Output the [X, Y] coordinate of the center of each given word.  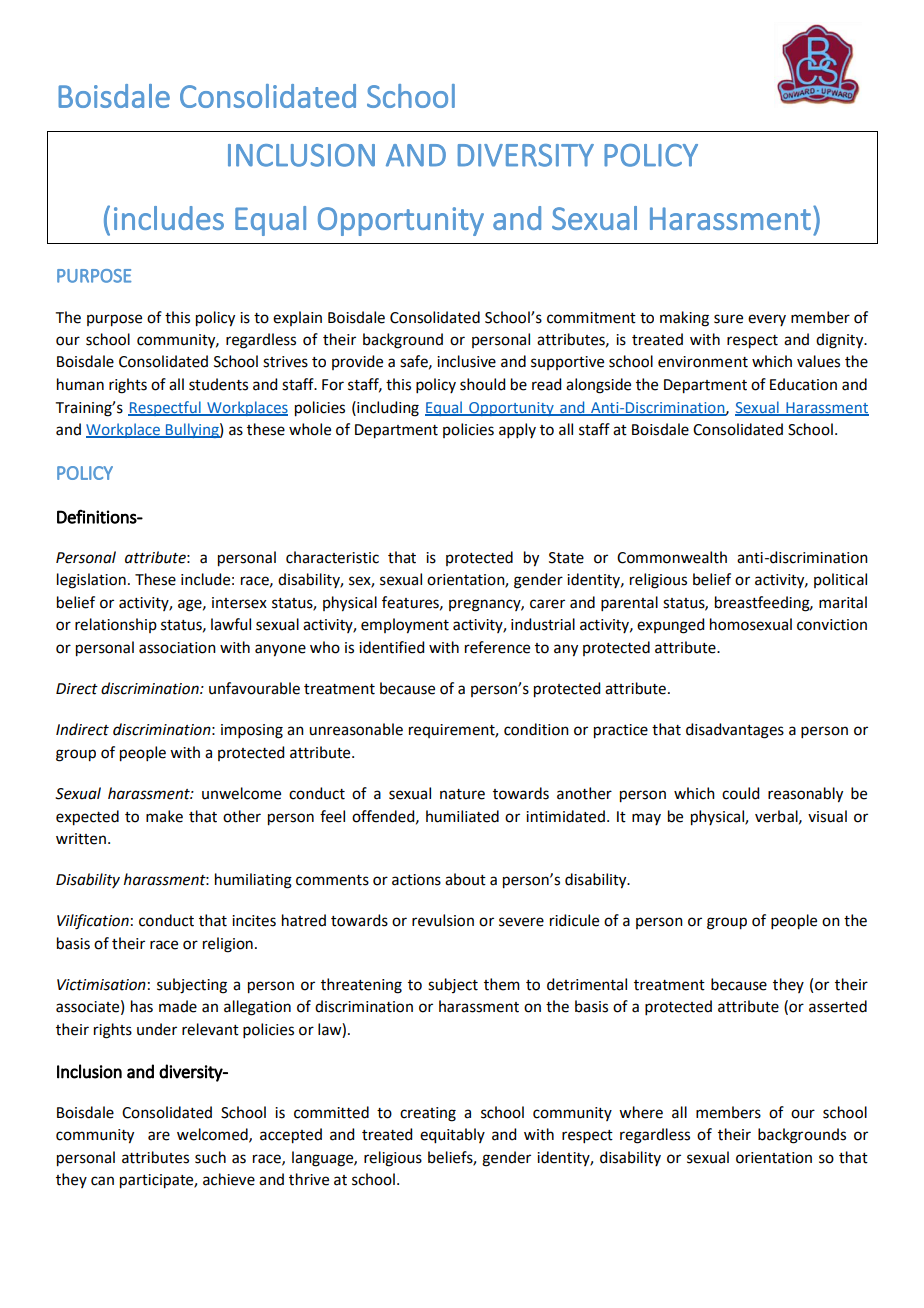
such [210, 1157]
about [465, 879]
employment [405, 626]
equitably [452, 1136]
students [218, 384]
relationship [116, 625]
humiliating [253, 881]
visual [827, 816]
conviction [832, 625]
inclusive [466, 361]
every [767, 320]
